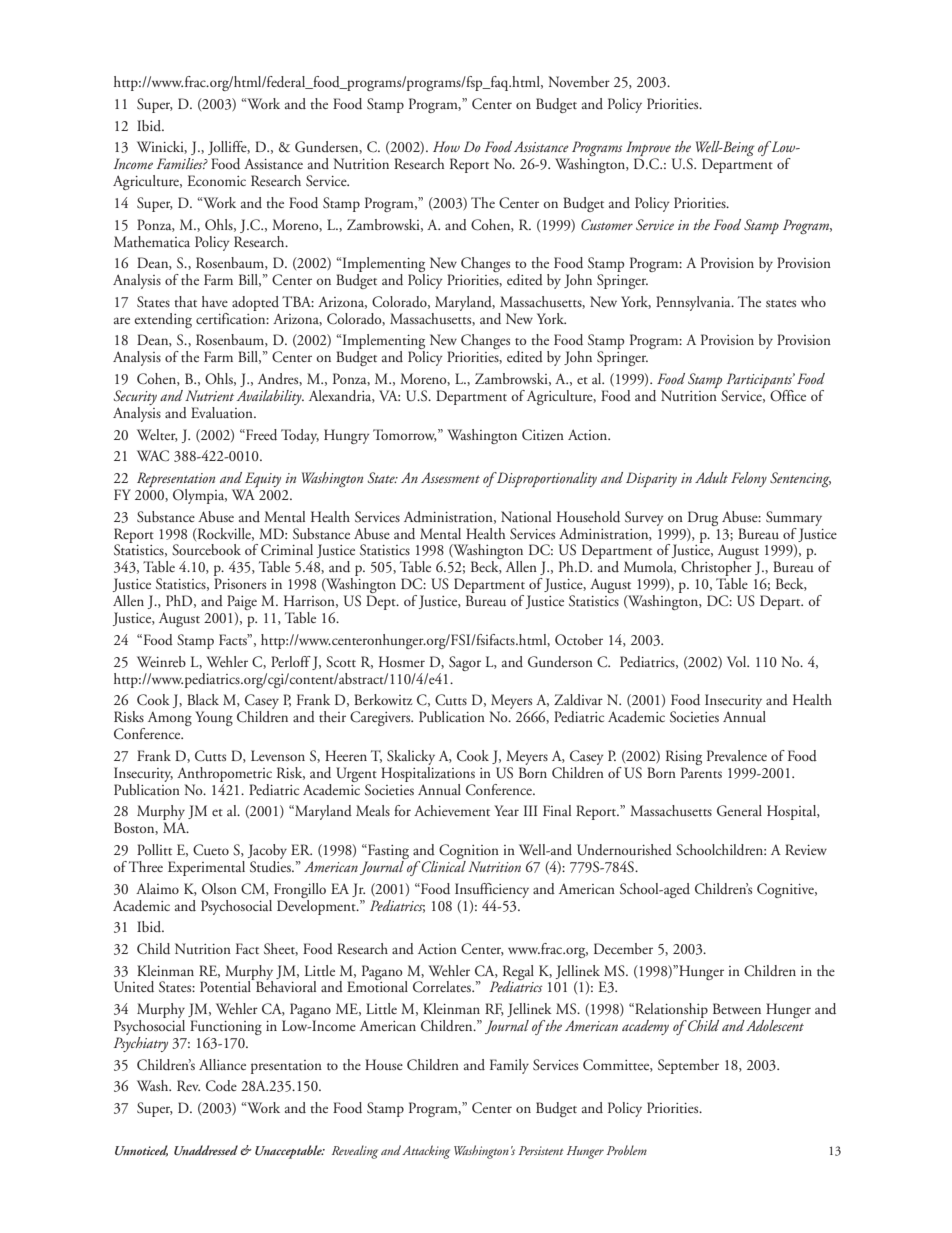  I want to click on Attacking, so click(426, 1152).
